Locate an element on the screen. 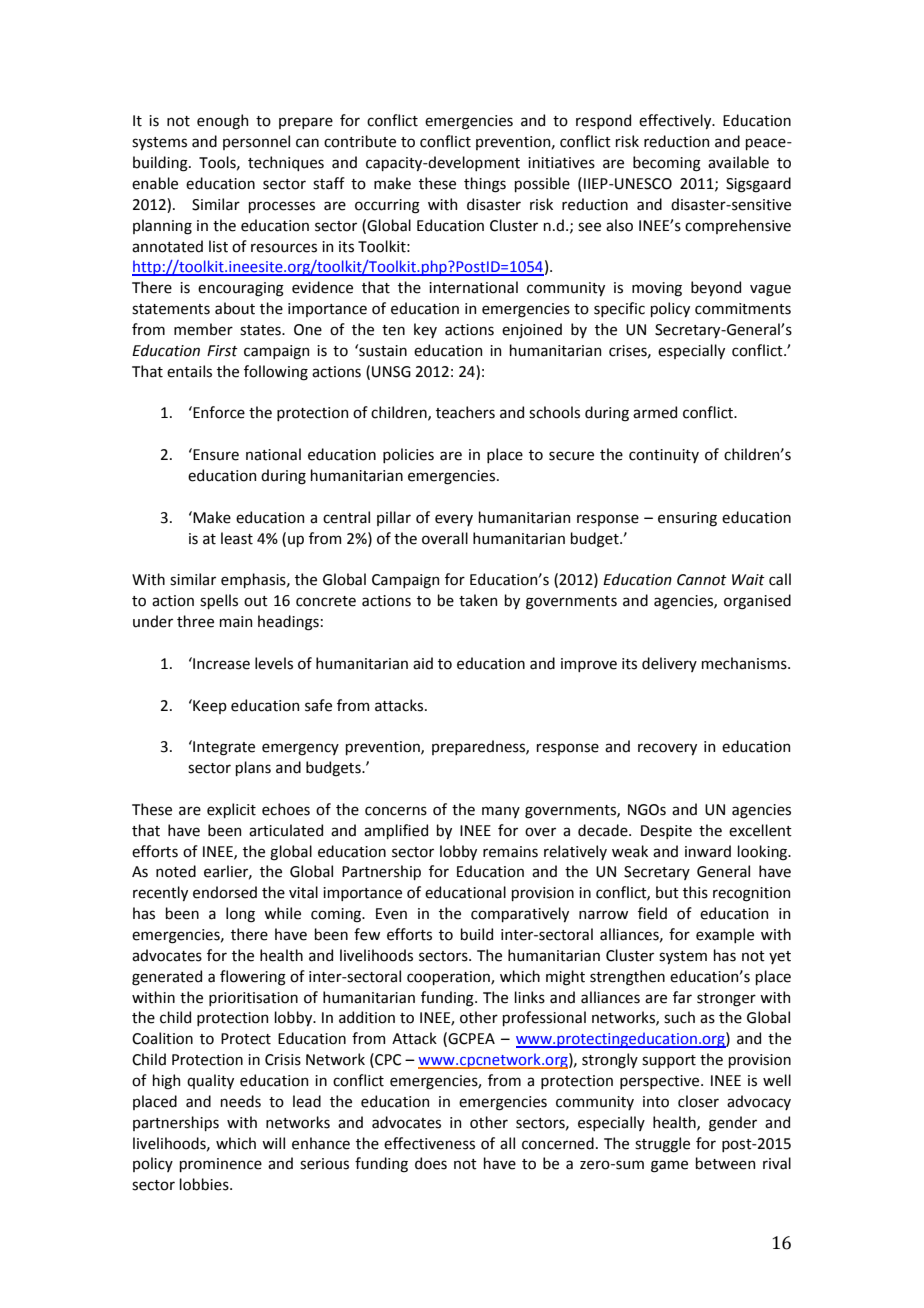 The image size is (924, 1308). prominence is located at coordinates (221, 1165).
